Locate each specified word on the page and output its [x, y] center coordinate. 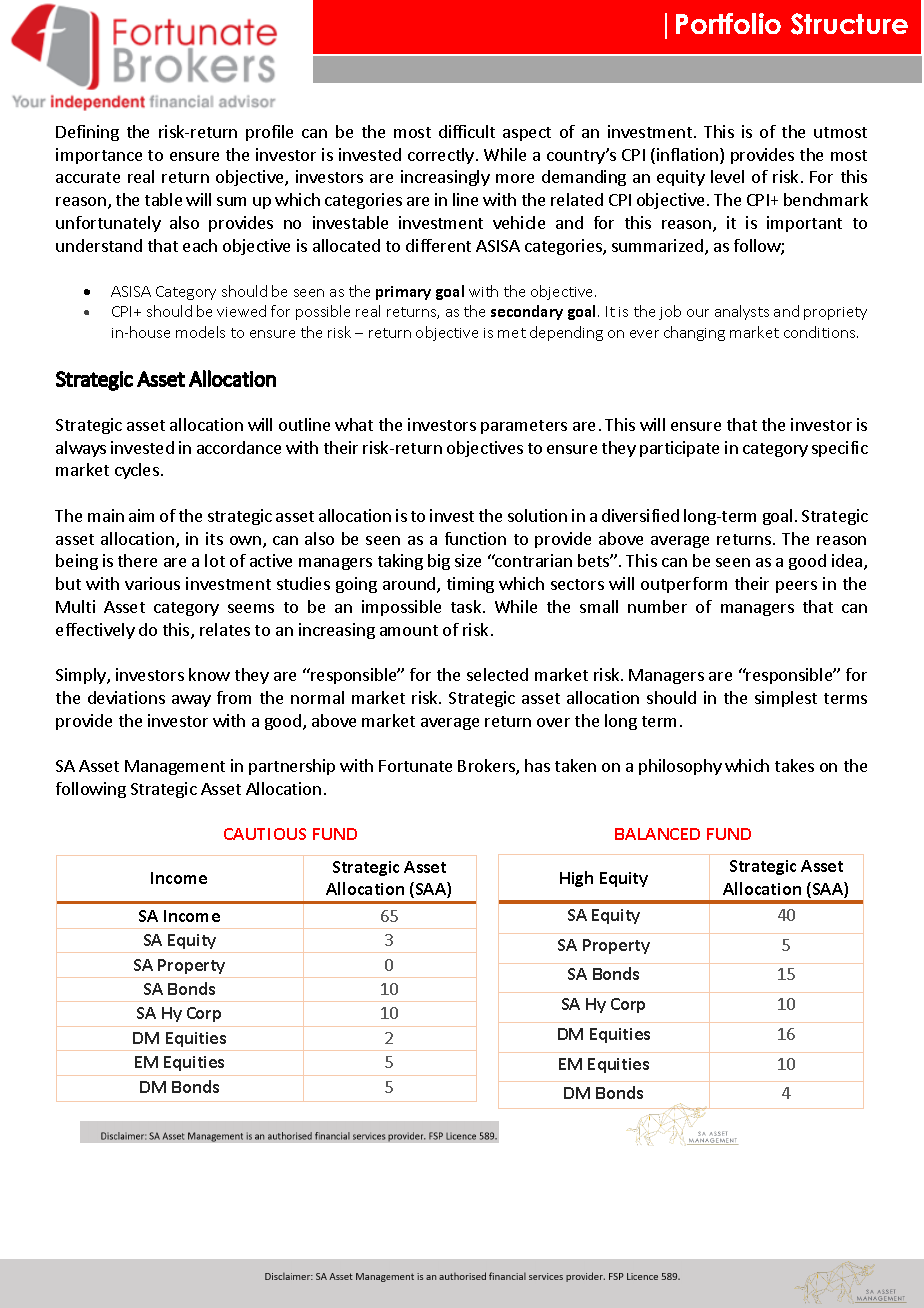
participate [679, 449]
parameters [524, 427]
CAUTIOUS [265, 834]
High [576, 879]
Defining [87, 133]
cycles [137, 471]
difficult [467, 131]
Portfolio [728, 23]
